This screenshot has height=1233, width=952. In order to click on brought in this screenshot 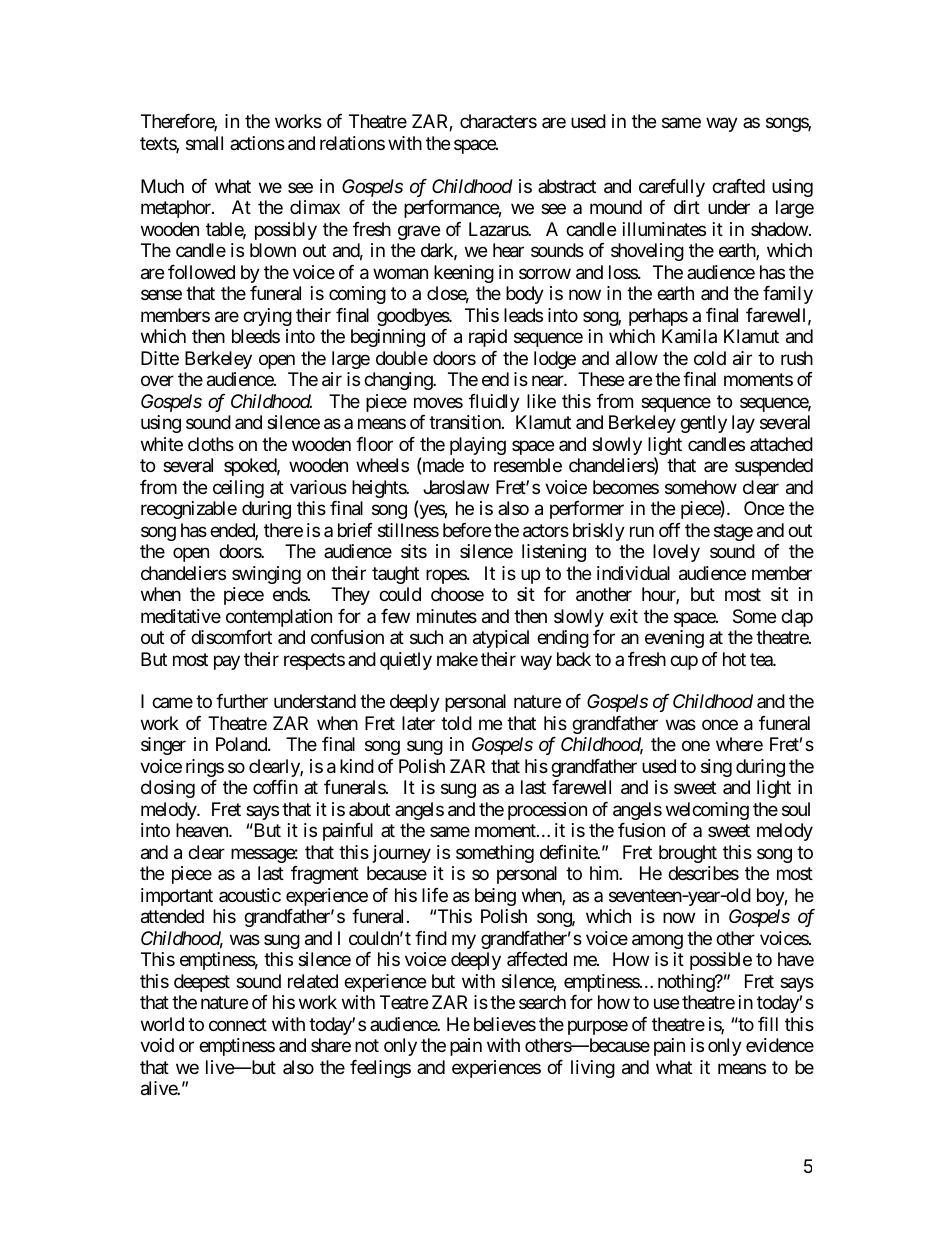, I will do `click(688, 854)`.
